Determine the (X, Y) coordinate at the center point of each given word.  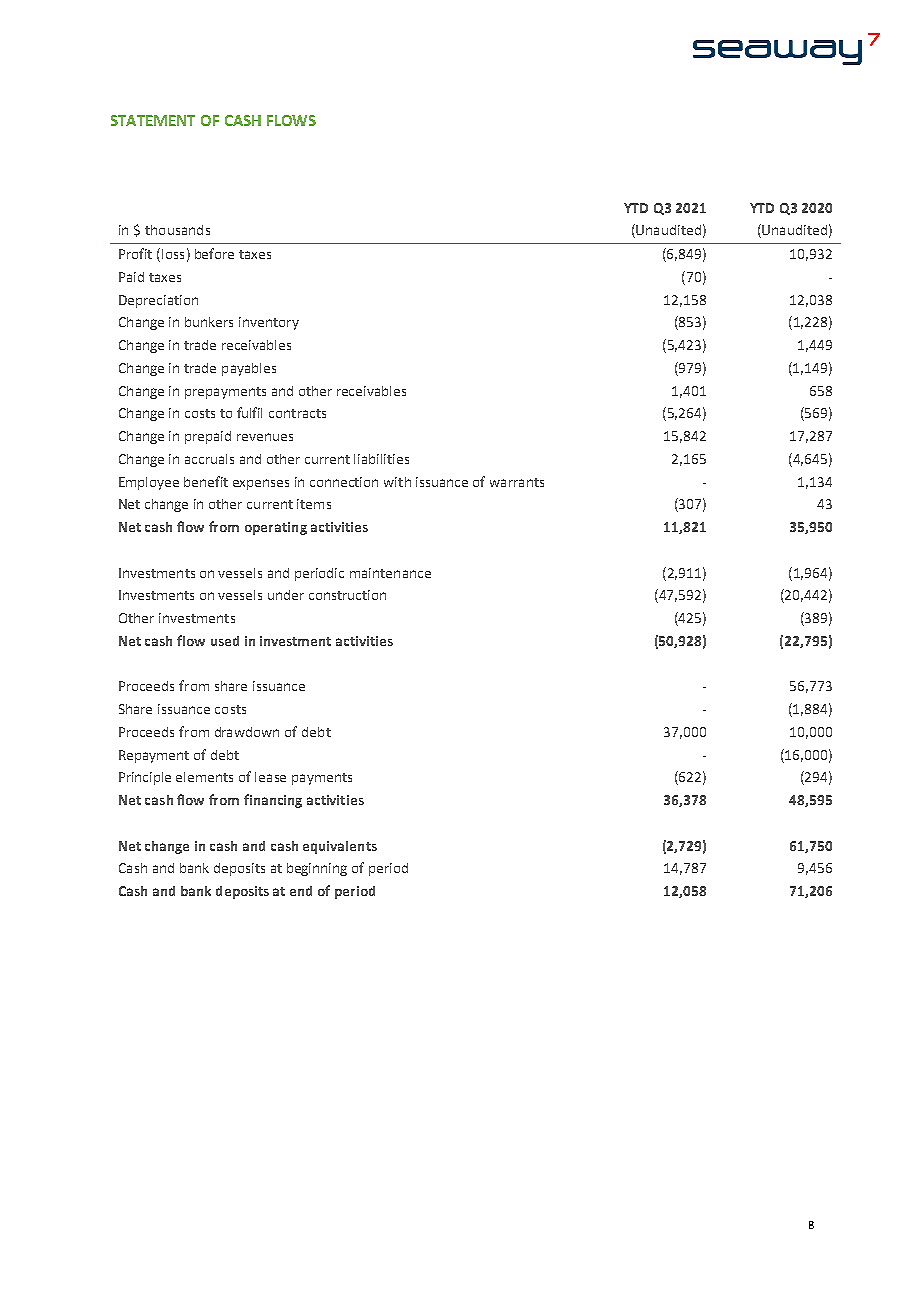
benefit (206, 481)
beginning (317, 869)
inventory (269, 323)
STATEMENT (153, 120)
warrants (517, 482)
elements (204, 777)
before (214, 253)
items (314, 504)
